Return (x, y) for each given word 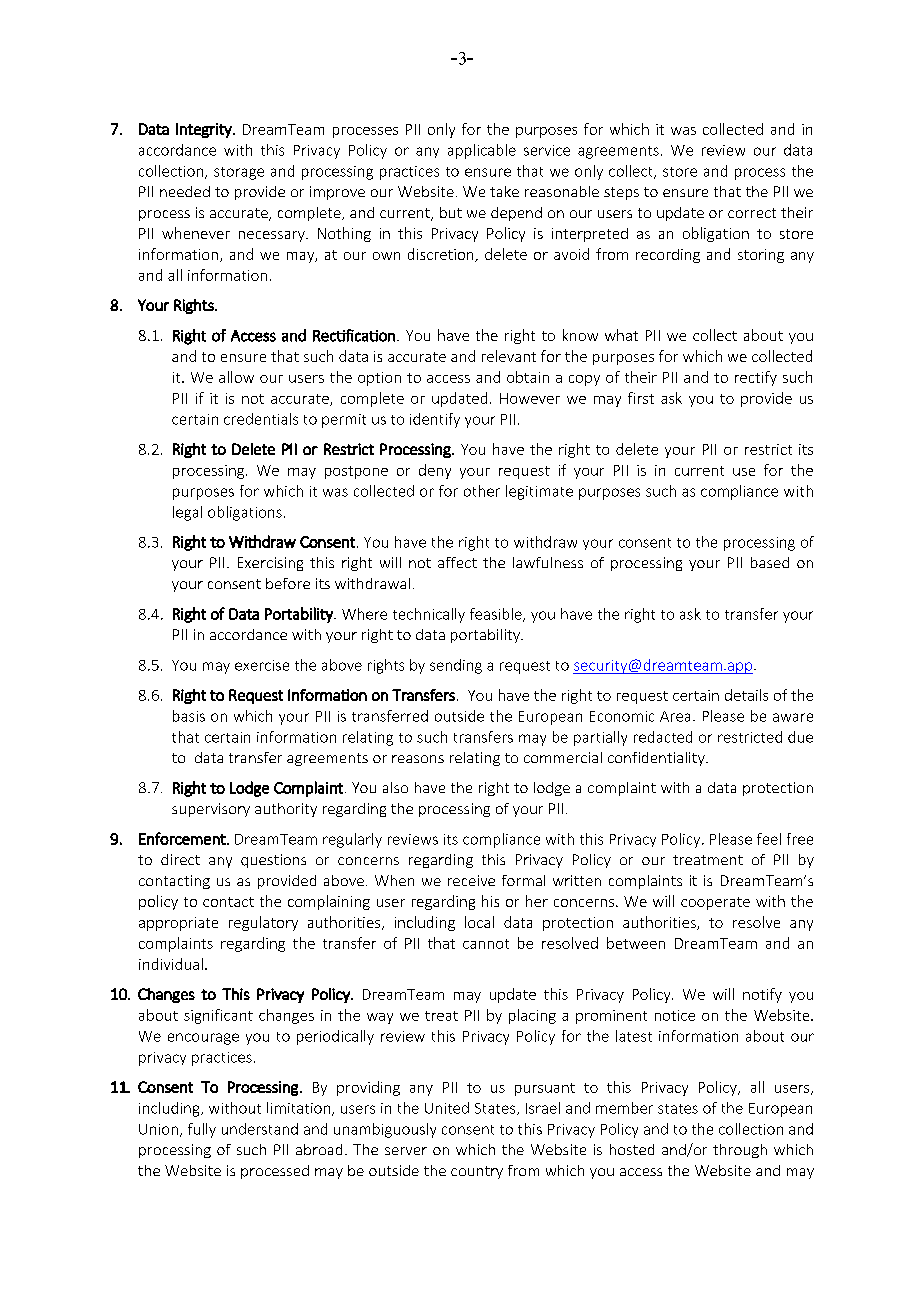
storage (239, 173)
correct (752, 213)
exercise (262, 665)
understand (260, 1129)
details (746, 695)
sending (456, 666)
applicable (482, 151)
